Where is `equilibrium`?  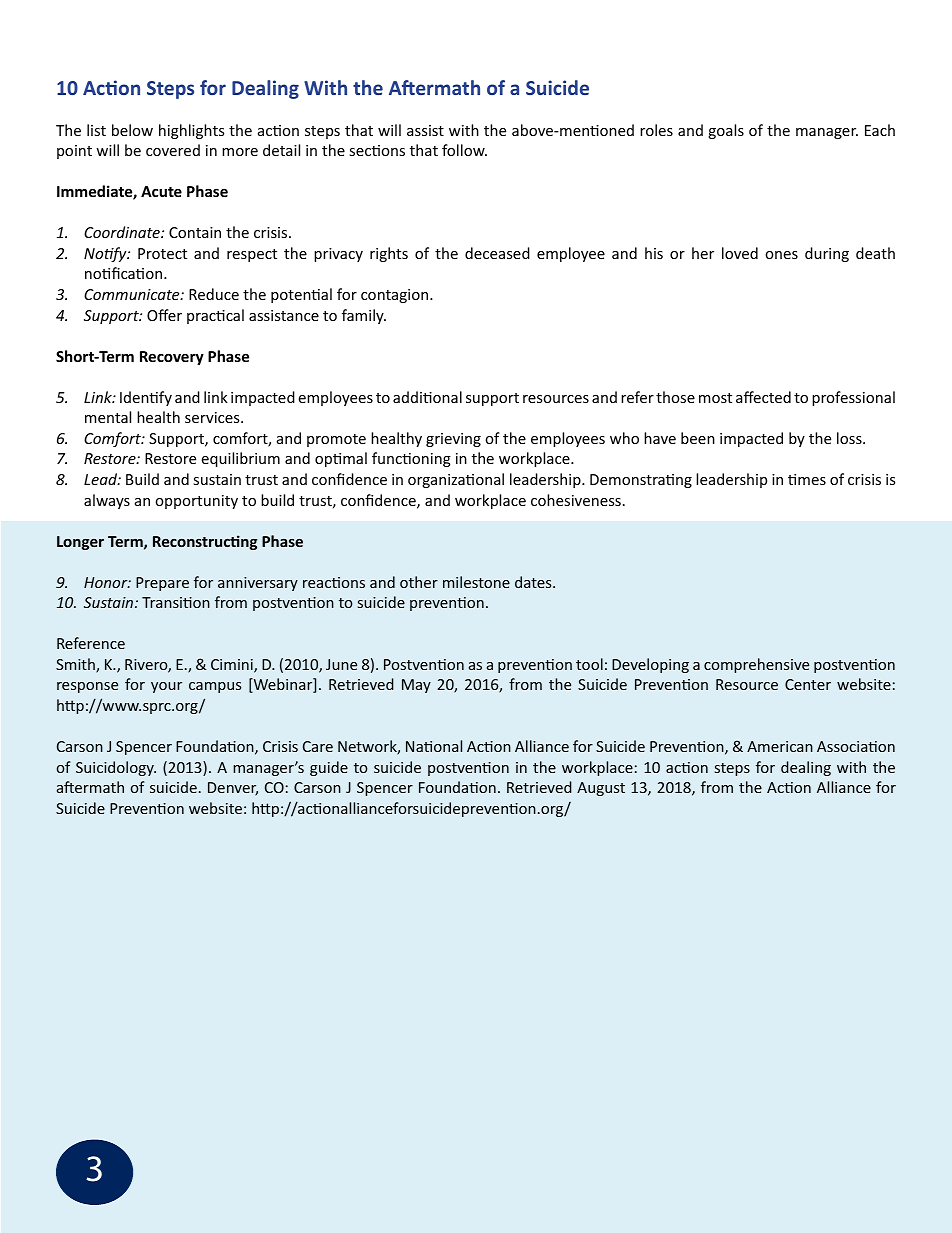 equilibrium is located at coordinates (240, 459).
